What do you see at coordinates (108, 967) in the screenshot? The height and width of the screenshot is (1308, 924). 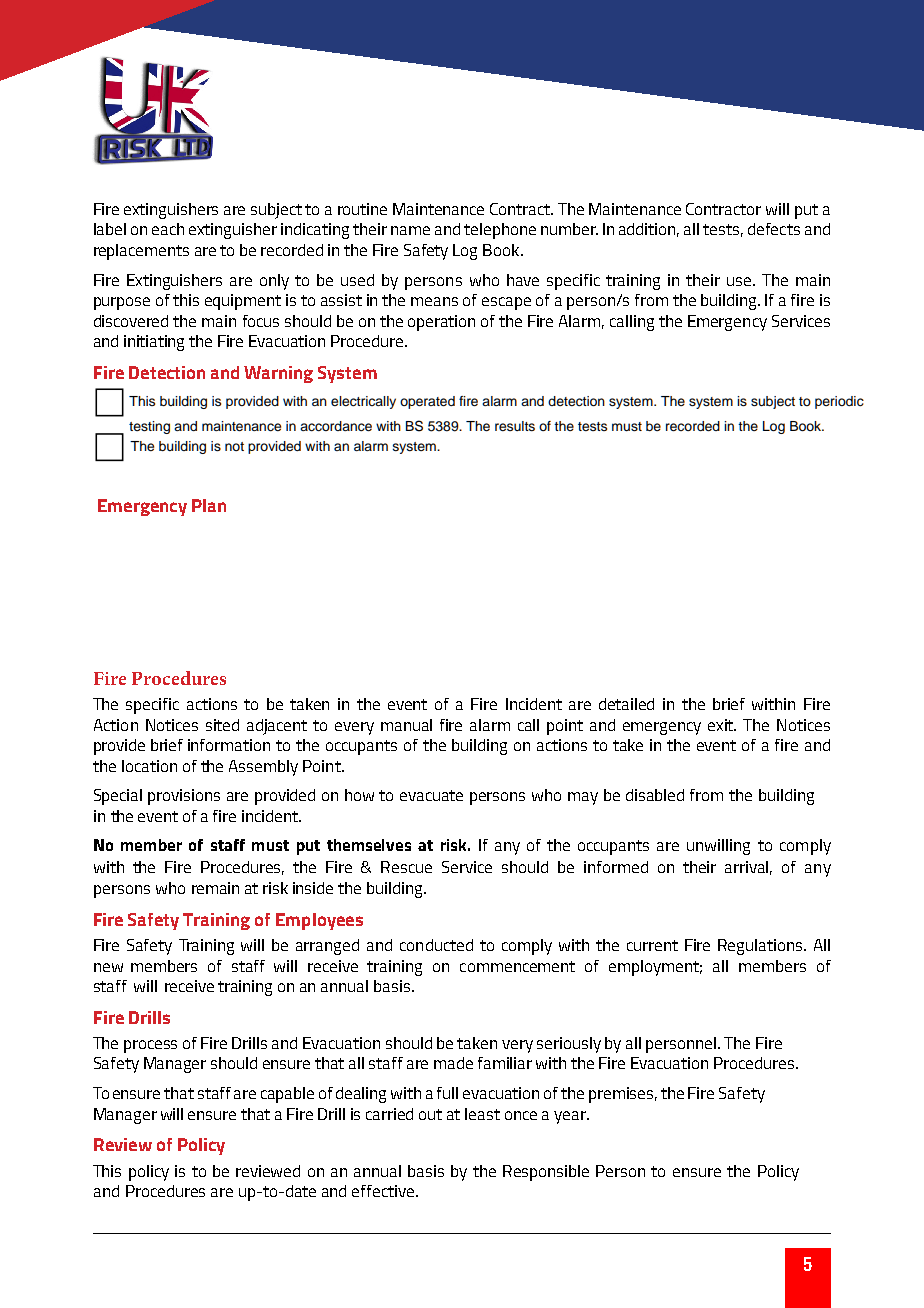 I see `new` at bounding box center [108, 967].
